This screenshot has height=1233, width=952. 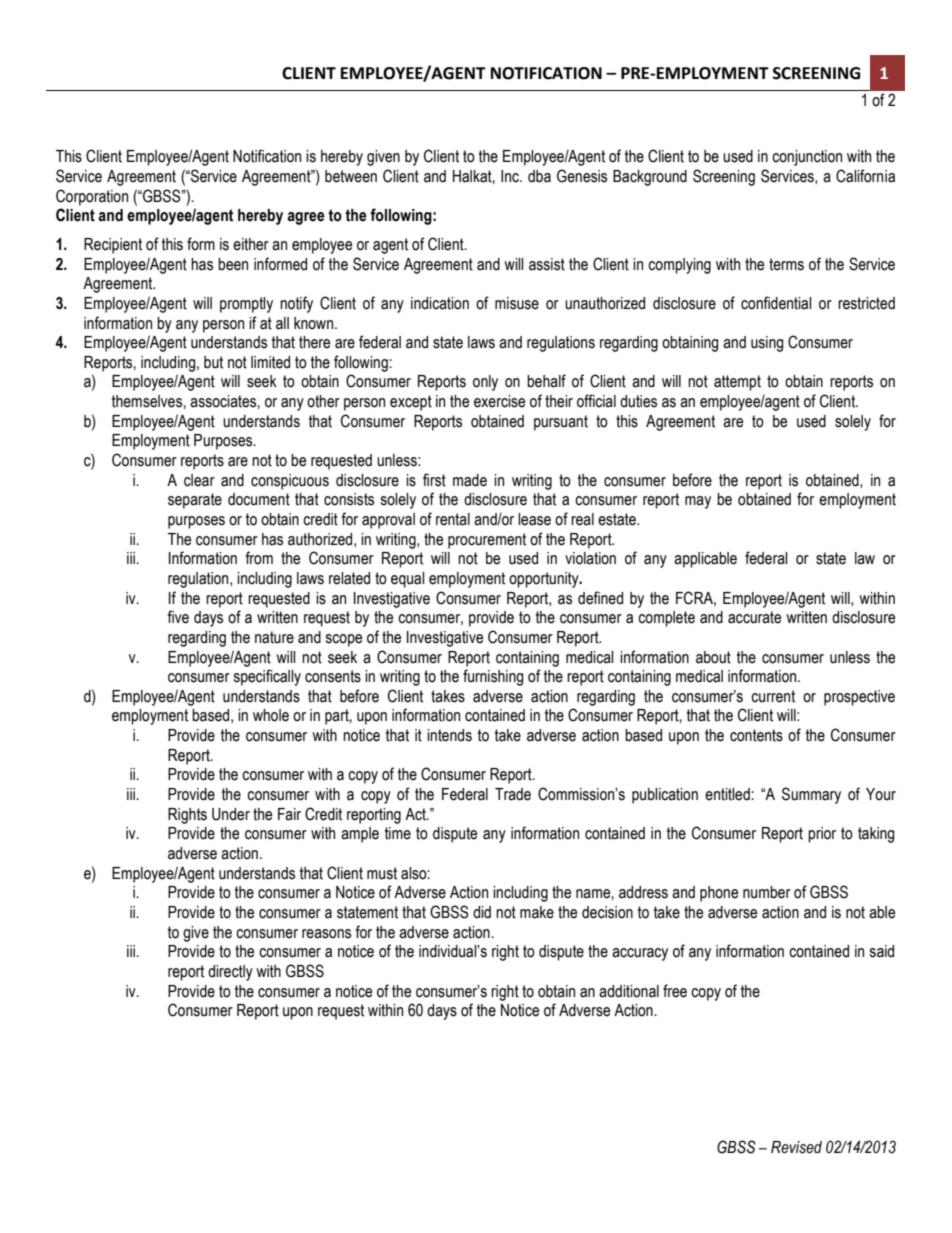 What do you see at coordinates (796, 1147) in the screenshot?
I see `Revised` at bounding box center [796, 1147].
